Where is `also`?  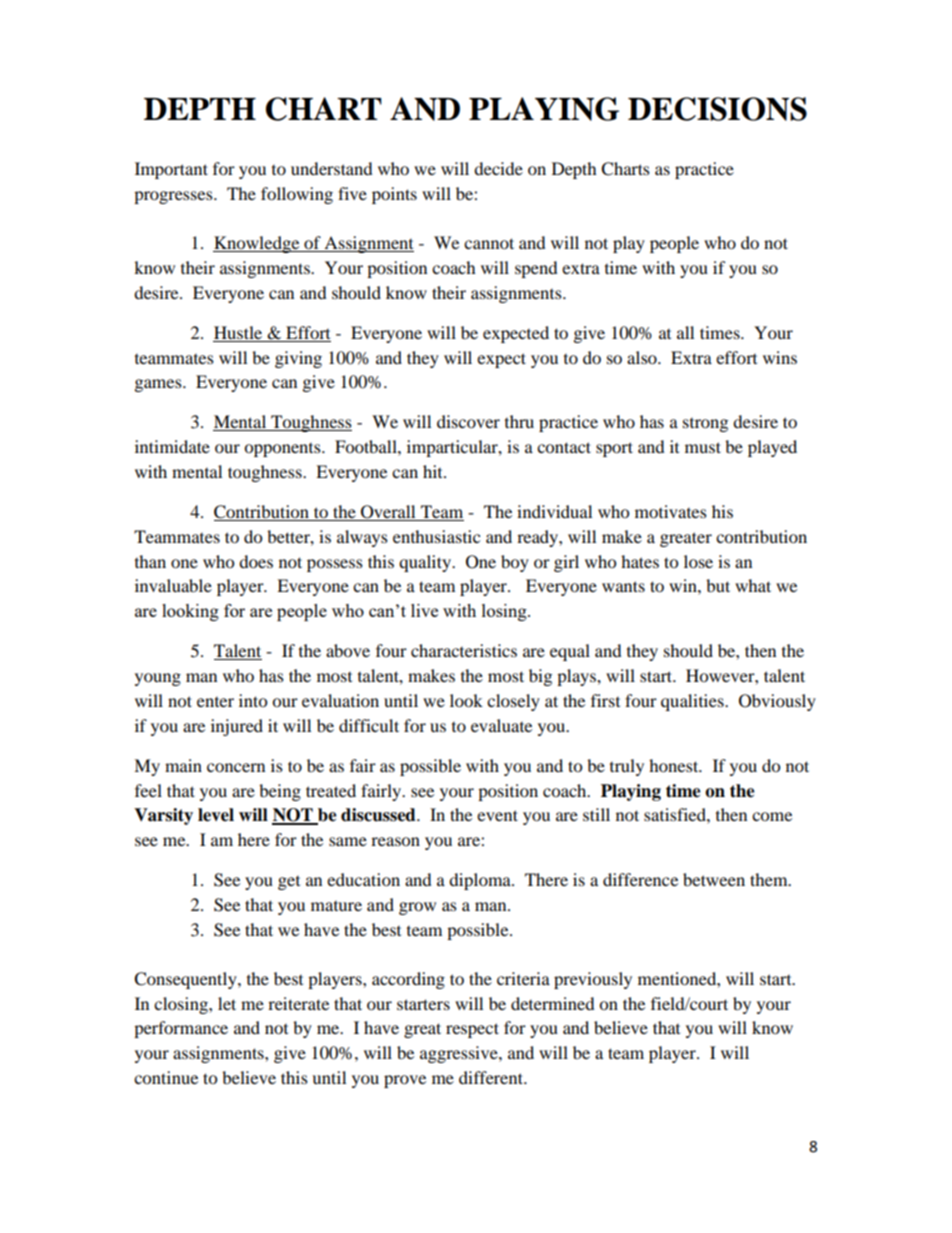 also is located at coordinates (643, 357).
